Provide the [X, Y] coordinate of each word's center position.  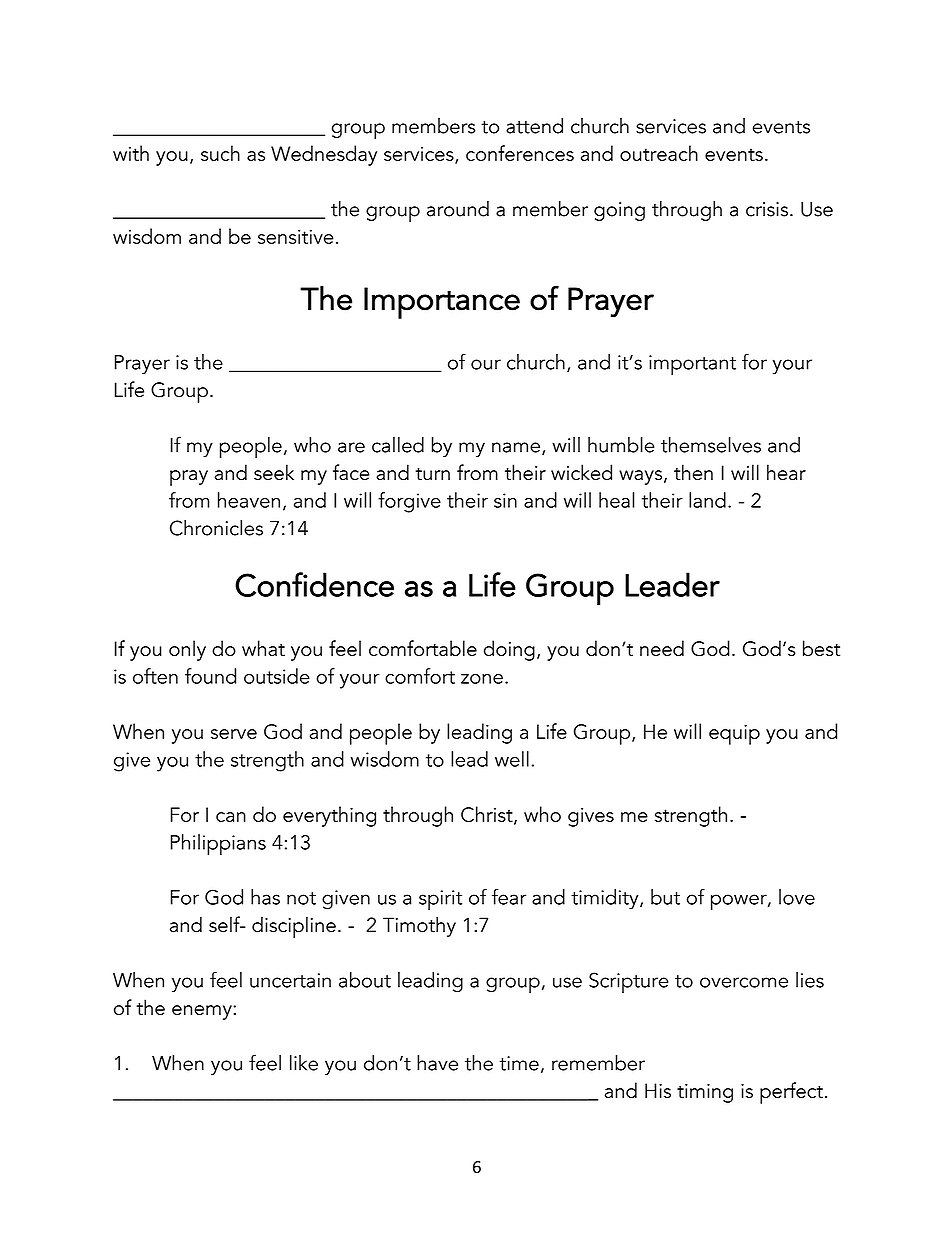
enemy [203, 1012]
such [220, 153]
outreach [659, 153]
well [512, 759]
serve [234, 734]
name [516, 447]
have [437, 1063]
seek [274, 472]
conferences [520, 153]
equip [734, 735]
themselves [711, 445]
